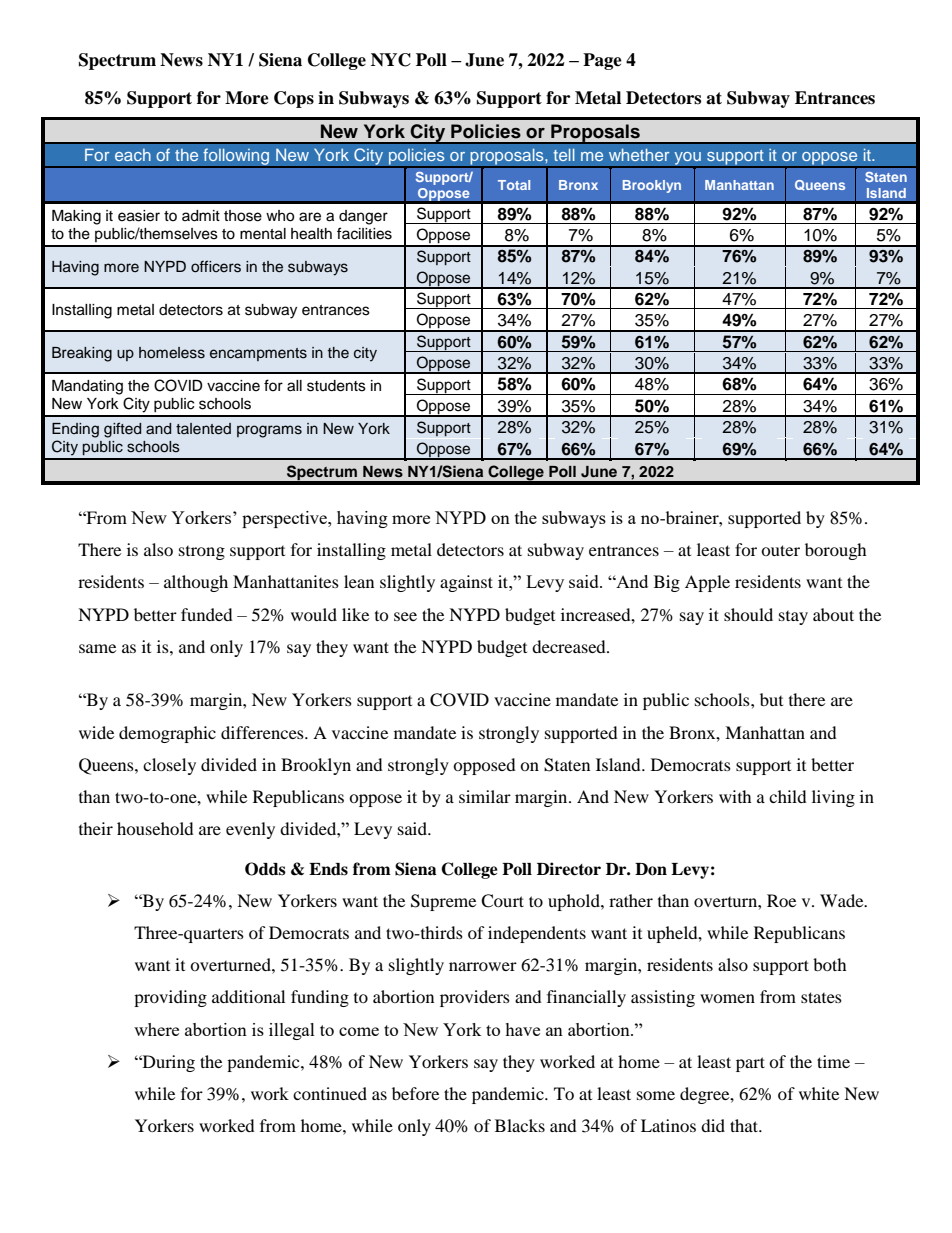 The height and width of the screenshot is (1233, 952). What do you see at coordinates (687, 160) in the screenshot?
I see `you` at bounding box center [687, 160].
